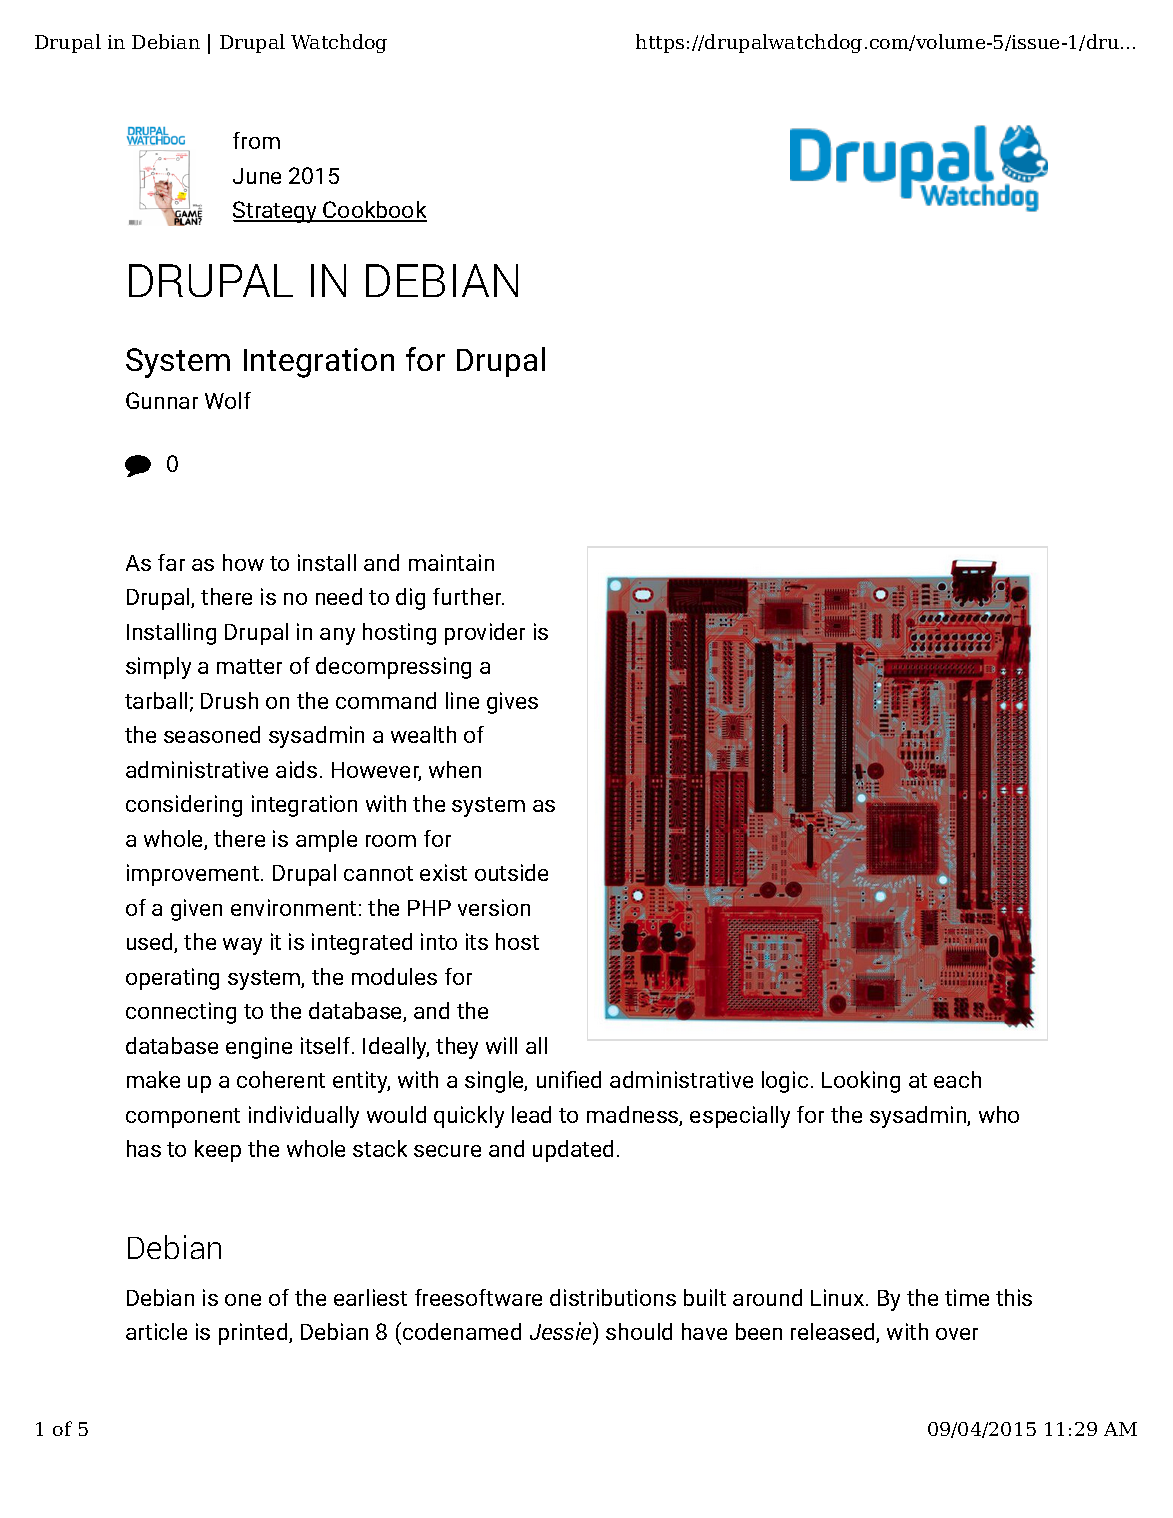 This page has width=1173, height=1518. What do you see at coordinates (259, 1048) in the page?
I see `engine` at bounding box center [259, 1048].
